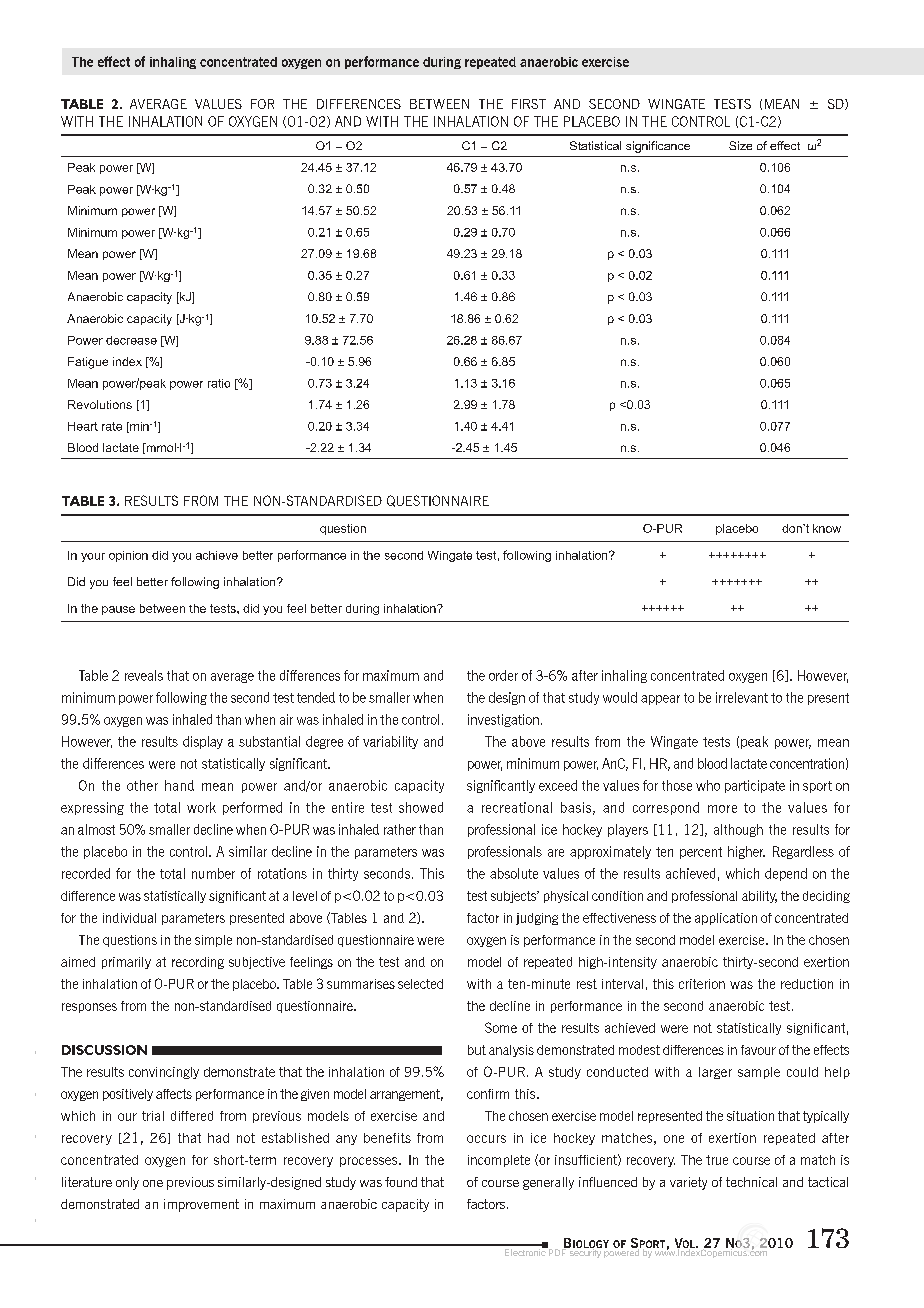 The width and height of the screenshot is (924, 1308). I want to click on technical, so click(751, 1182).
